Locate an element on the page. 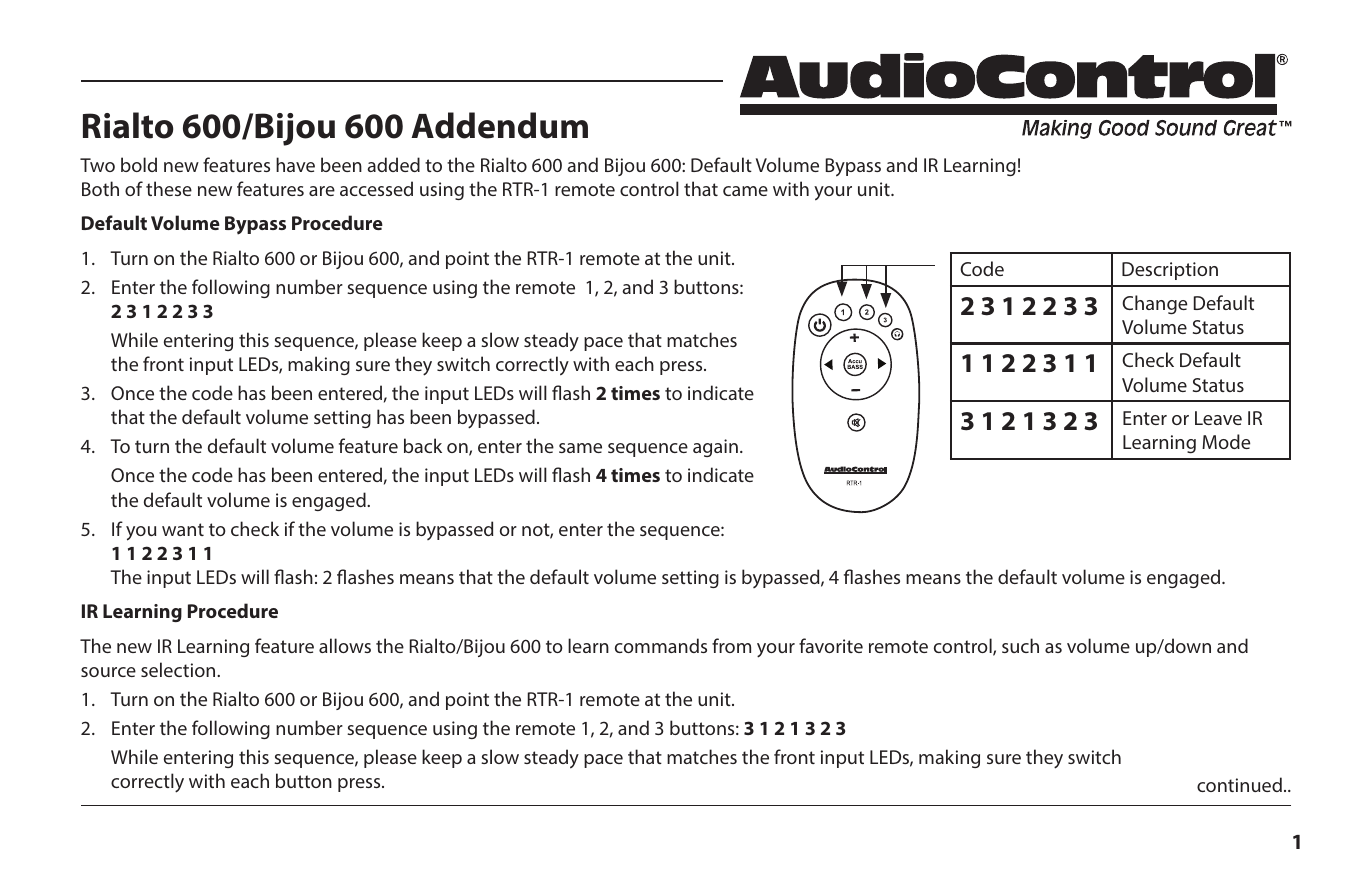 The width and height of the document is (1372, 887). such is located at coordinates (1020, 645).
